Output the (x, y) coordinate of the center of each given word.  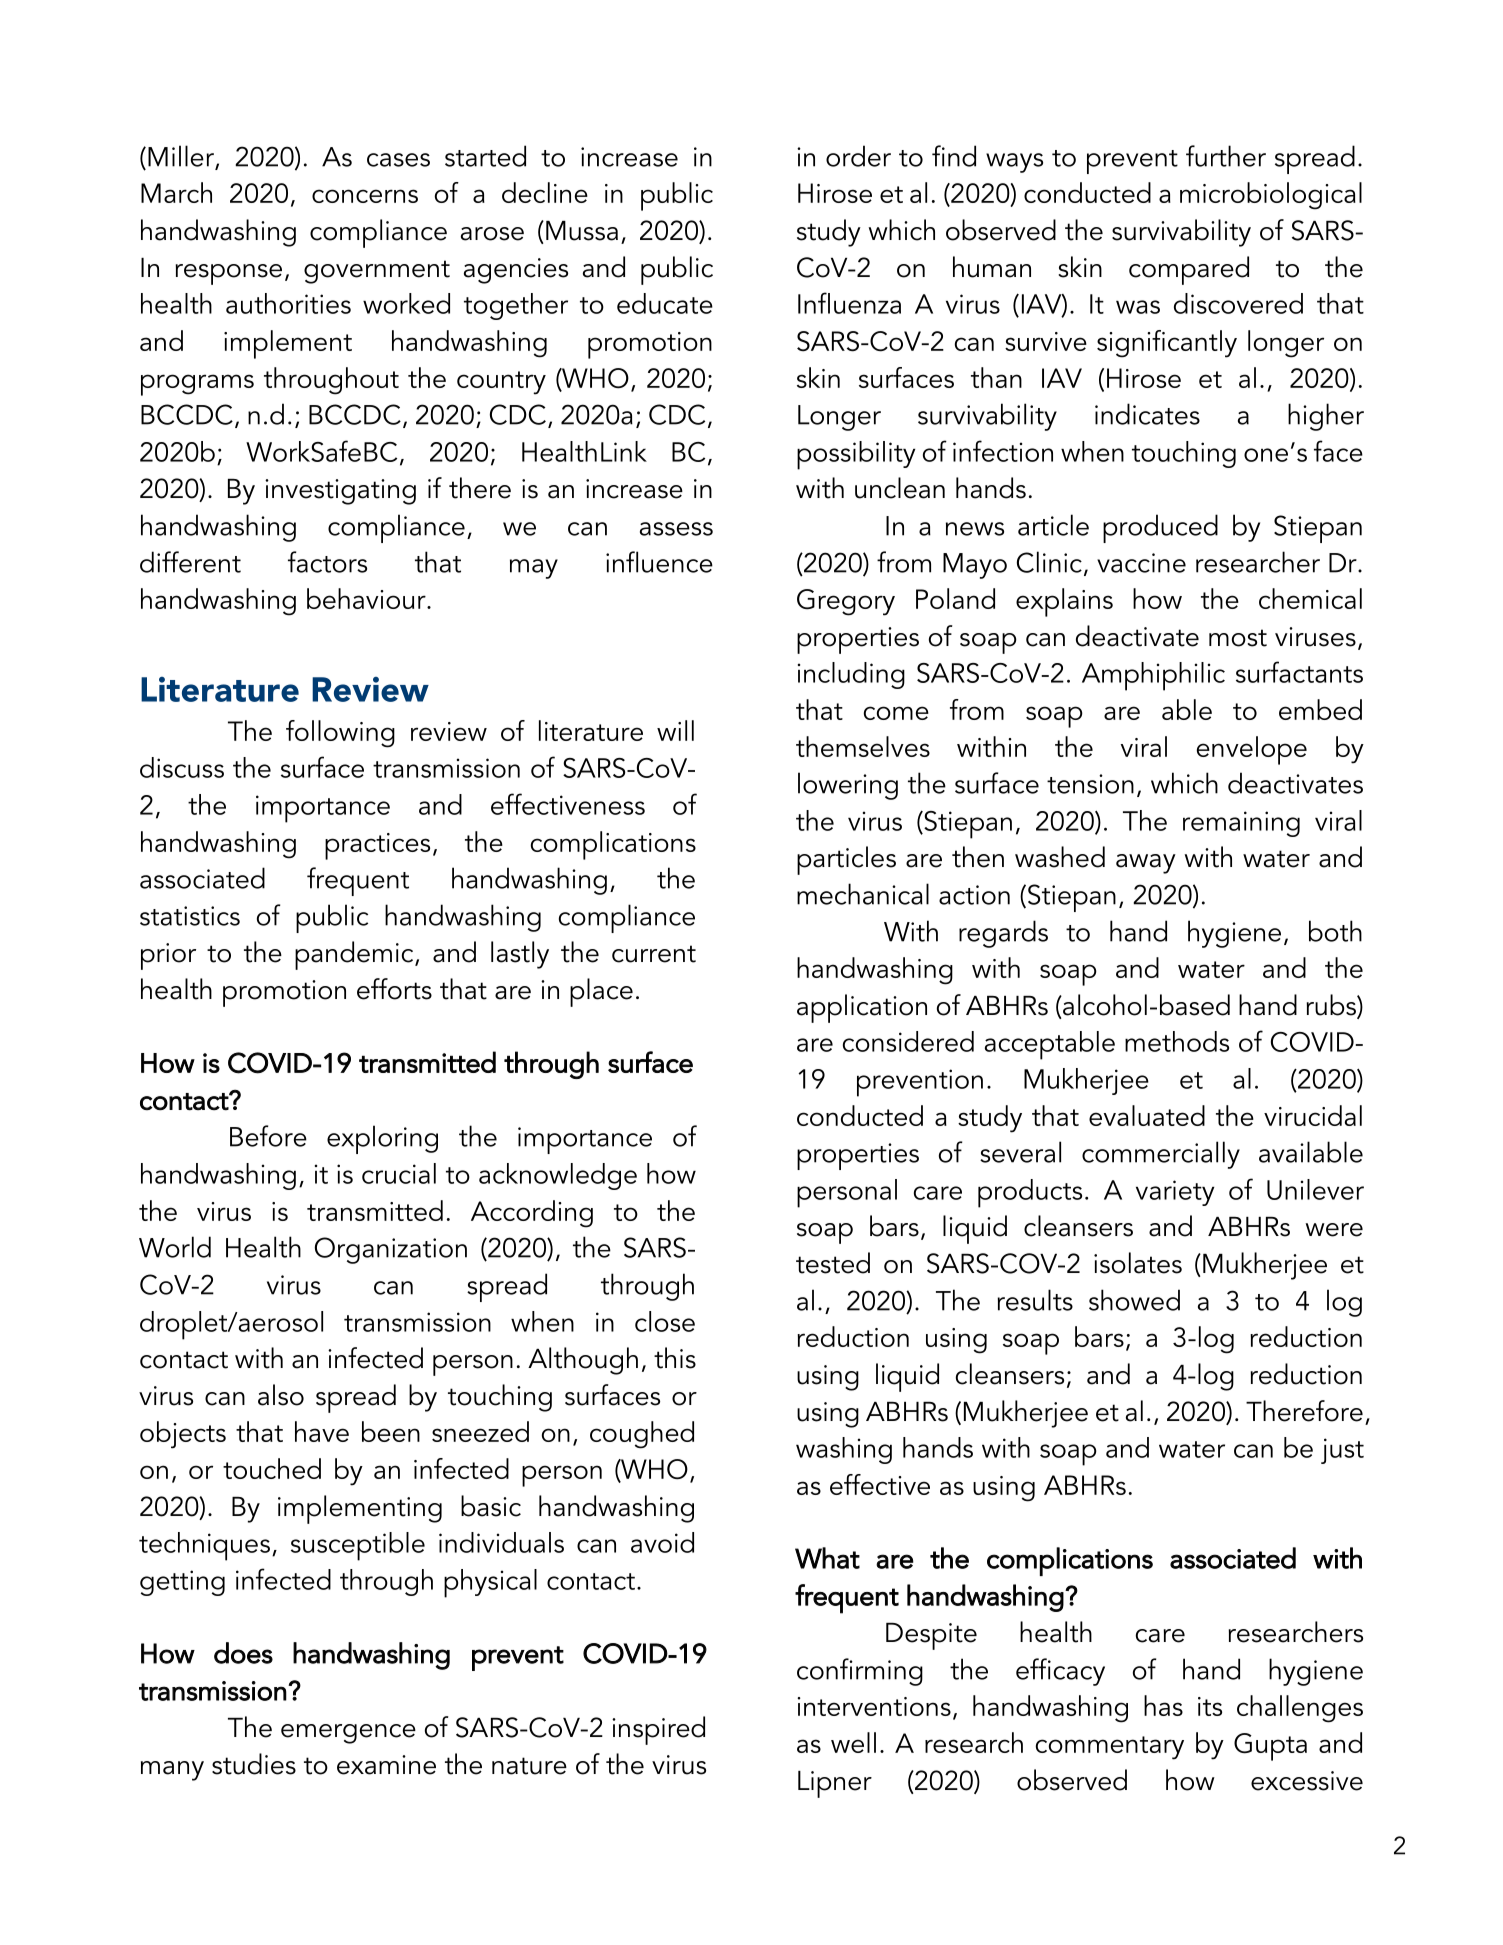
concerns (365, 196)
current (654, 954)
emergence (348, 1734)
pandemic (355, 955)
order (858, 156)
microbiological (1271, 196)
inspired (658, 1730)
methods (1177, 1041)
